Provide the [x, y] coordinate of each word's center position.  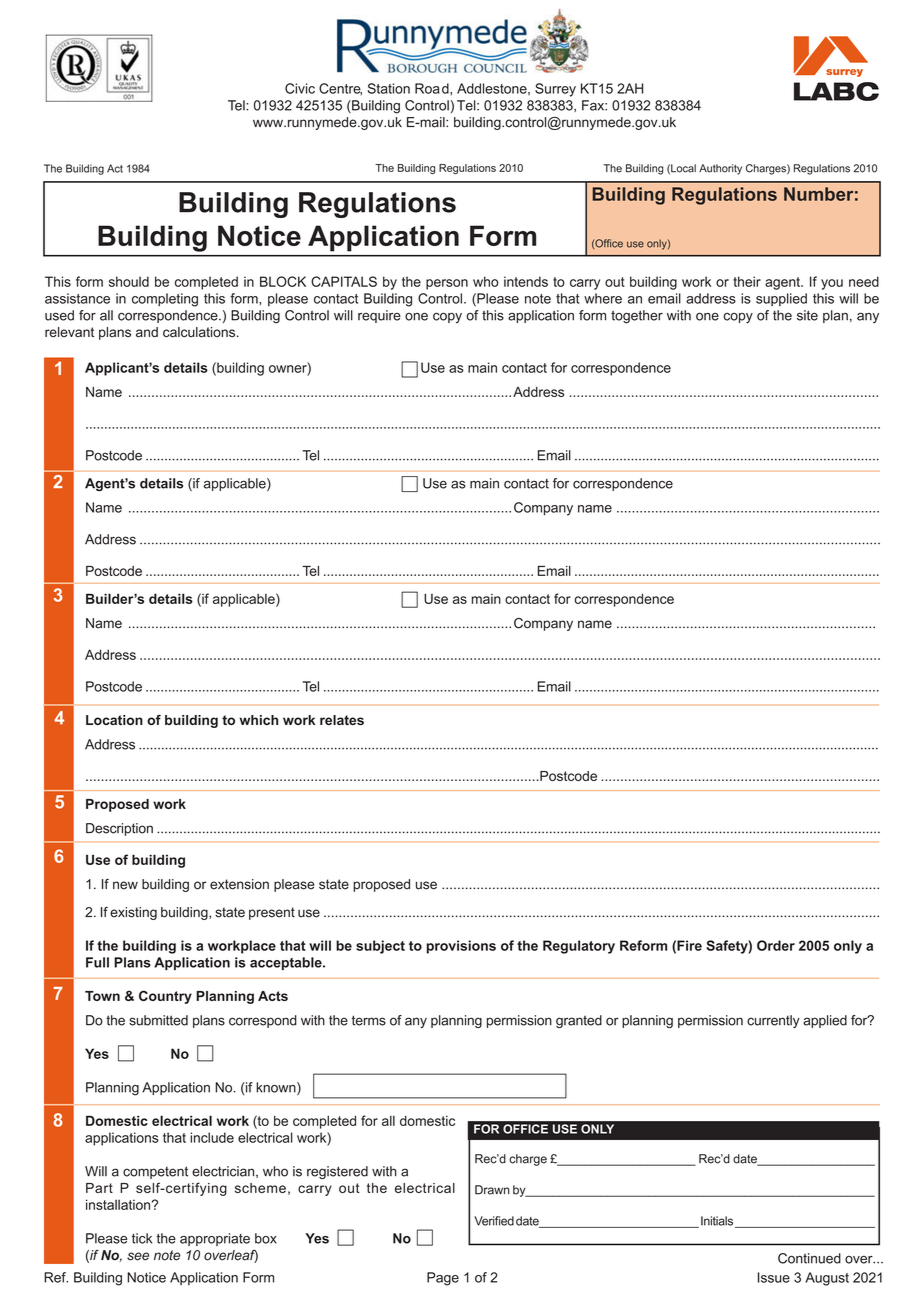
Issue [774, 1277]
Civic [300, 88]
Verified [494, 1221]
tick [142, 1238]
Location [114, 720]
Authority [720, 169]
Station [388, 88]
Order [776, 945]
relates [342, 720]
